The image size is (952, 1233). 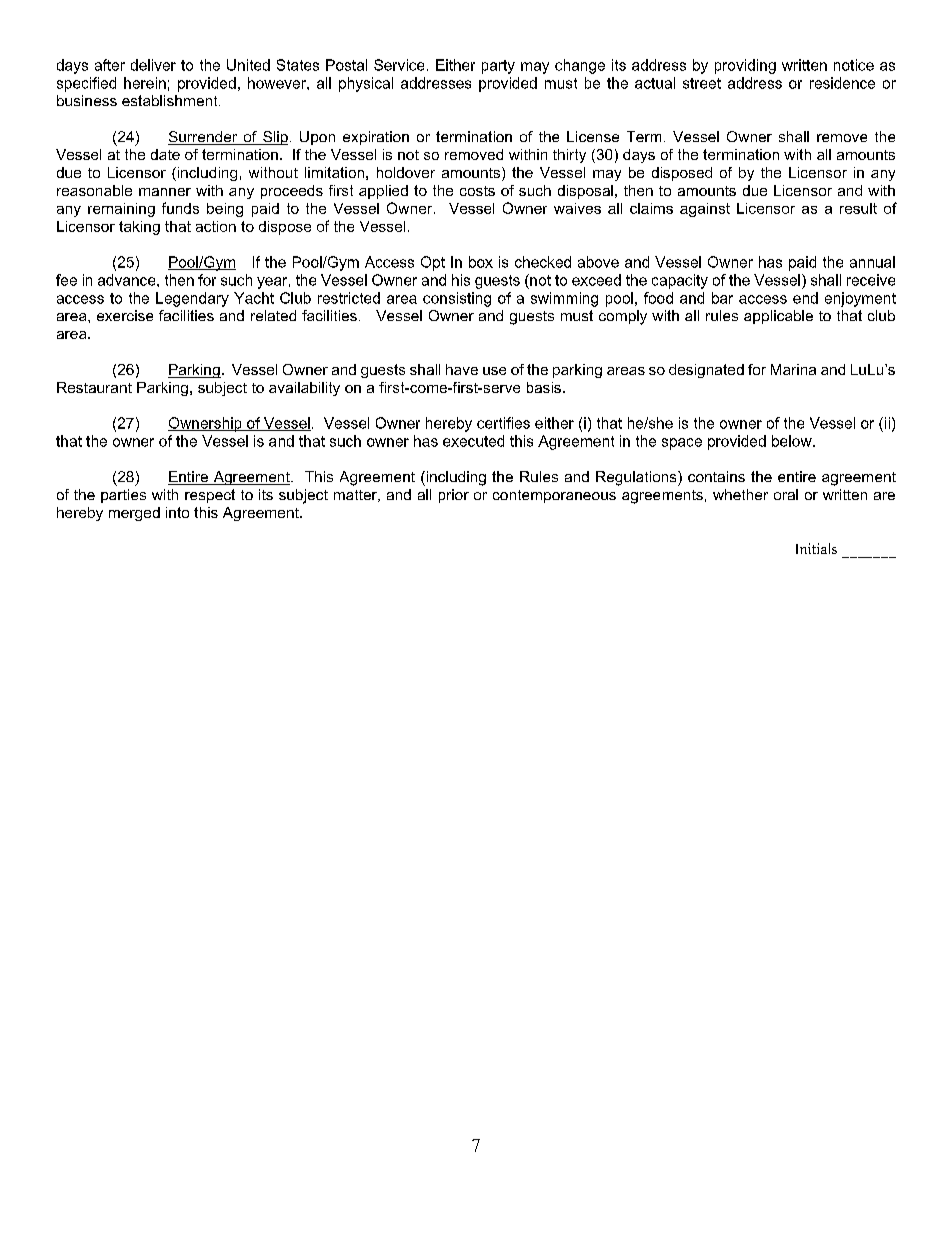 What do you see at coordinates (498, 67) in the screenshot?
I see `party` at bounding box center [498, 67].
